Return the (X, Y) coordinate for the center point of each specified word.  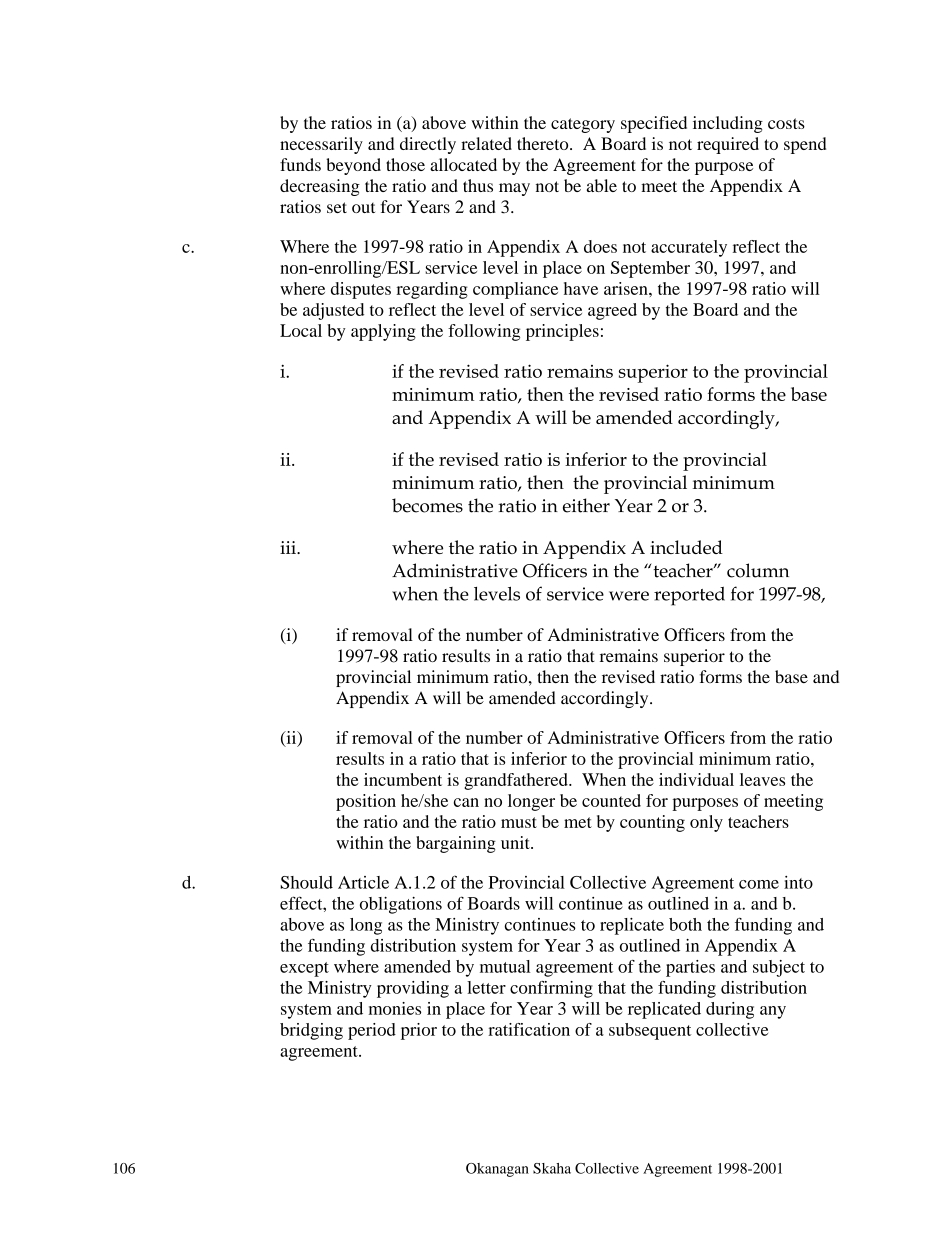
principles (562, 332)
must (519, 822)
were (629, 596)
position (366, 802)
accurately (689, 248)
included (686, 547)
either (586, 505)
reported (689, 596)
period (372, 1031)
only (706, 823)
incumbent (403, 779)
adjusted (333, 311)
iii (289, 547)
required (728, 145)
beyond (353, 166)
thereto (544, 143)
